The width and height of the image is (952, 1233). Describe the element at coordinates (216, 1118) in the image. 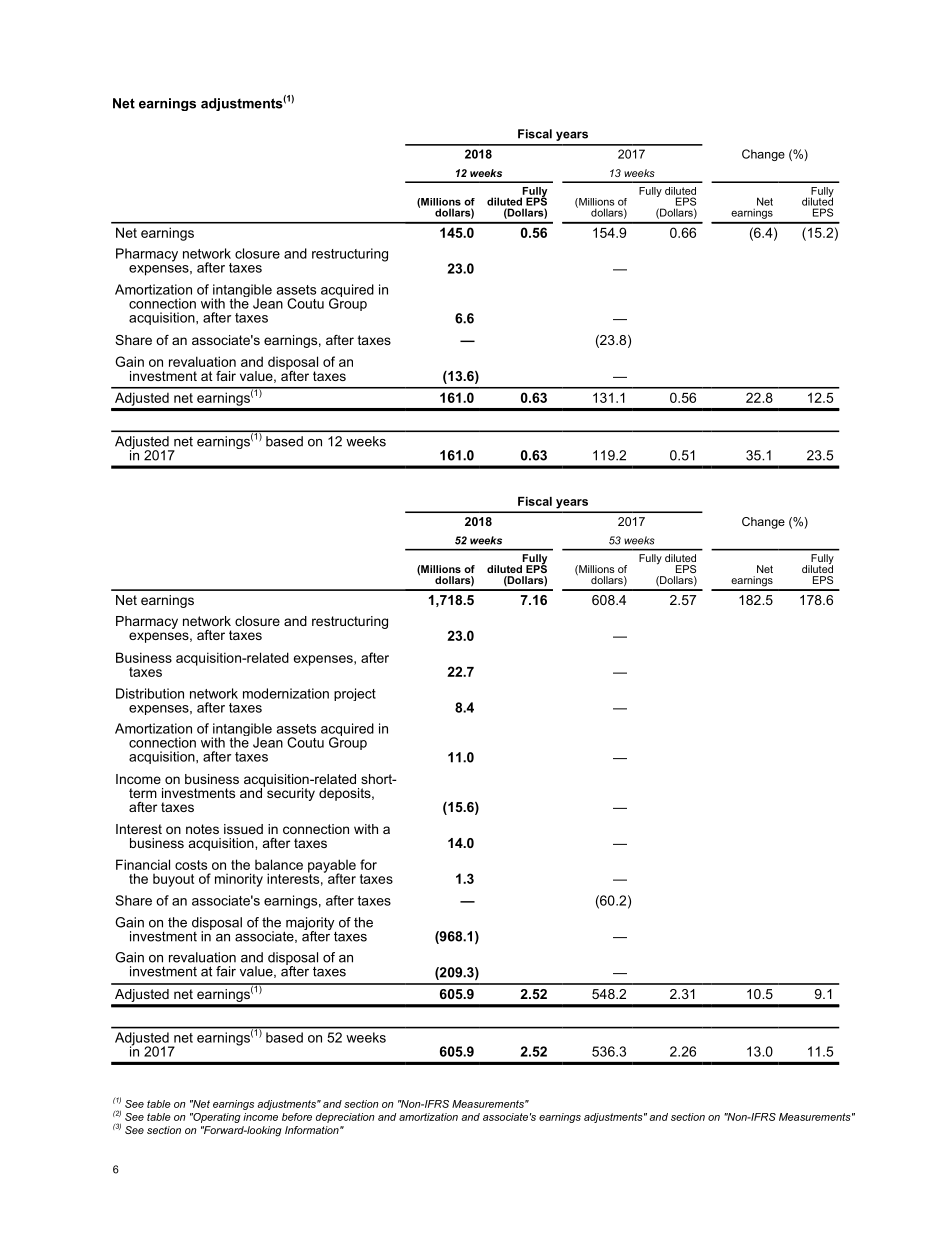

I see `Operating` at that location.
